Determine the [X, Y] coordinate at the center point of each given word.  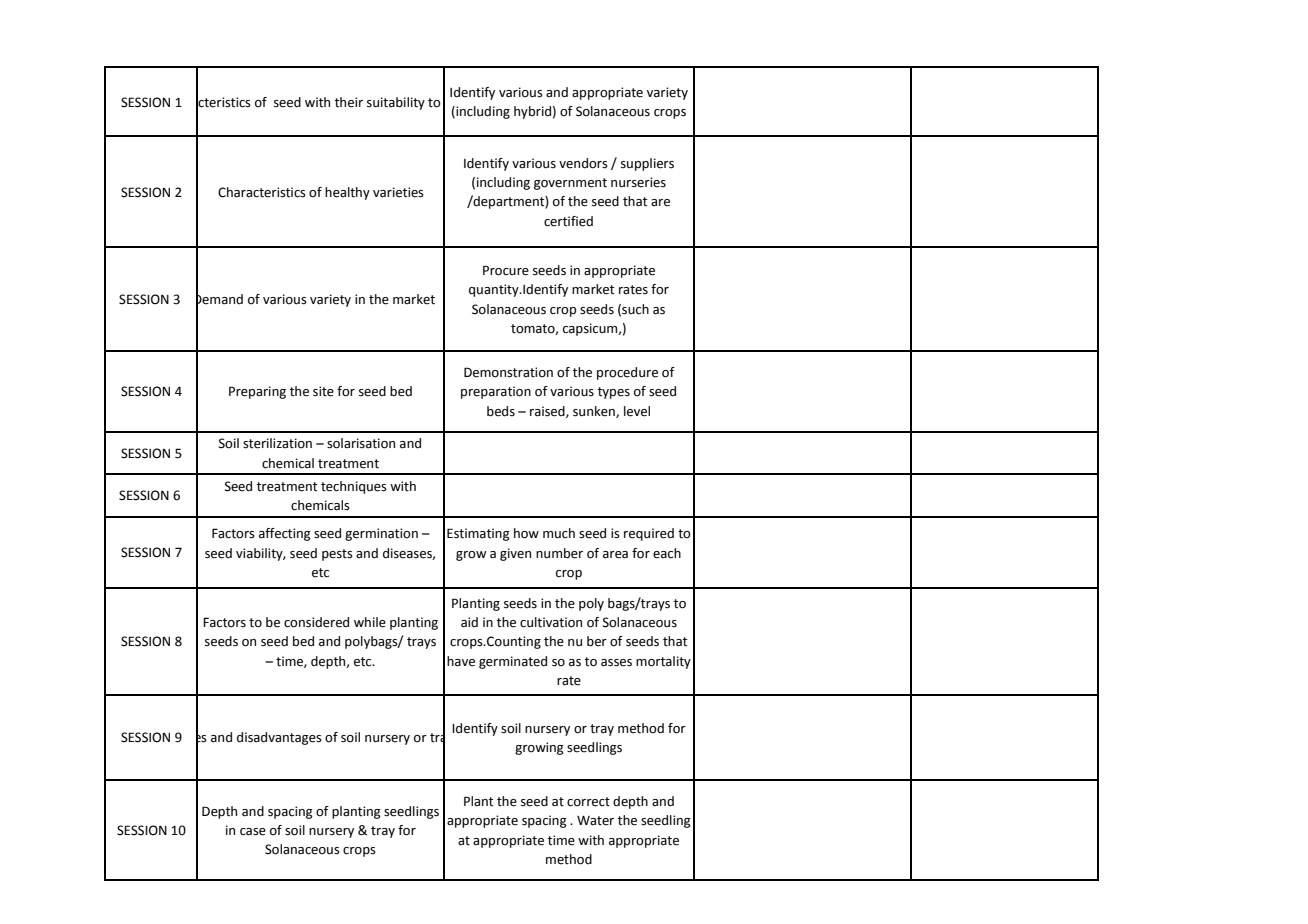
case [253, 832]
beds [501, 411]
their [349, 102]
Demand [219, 298]
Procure [506, 270]
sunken [595, 412]
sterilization [277, 443]
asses [616, 663]
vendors [583, 163]
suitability [396, 103]
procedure [627, 373]
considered [316, 622]
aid [469, 622]
